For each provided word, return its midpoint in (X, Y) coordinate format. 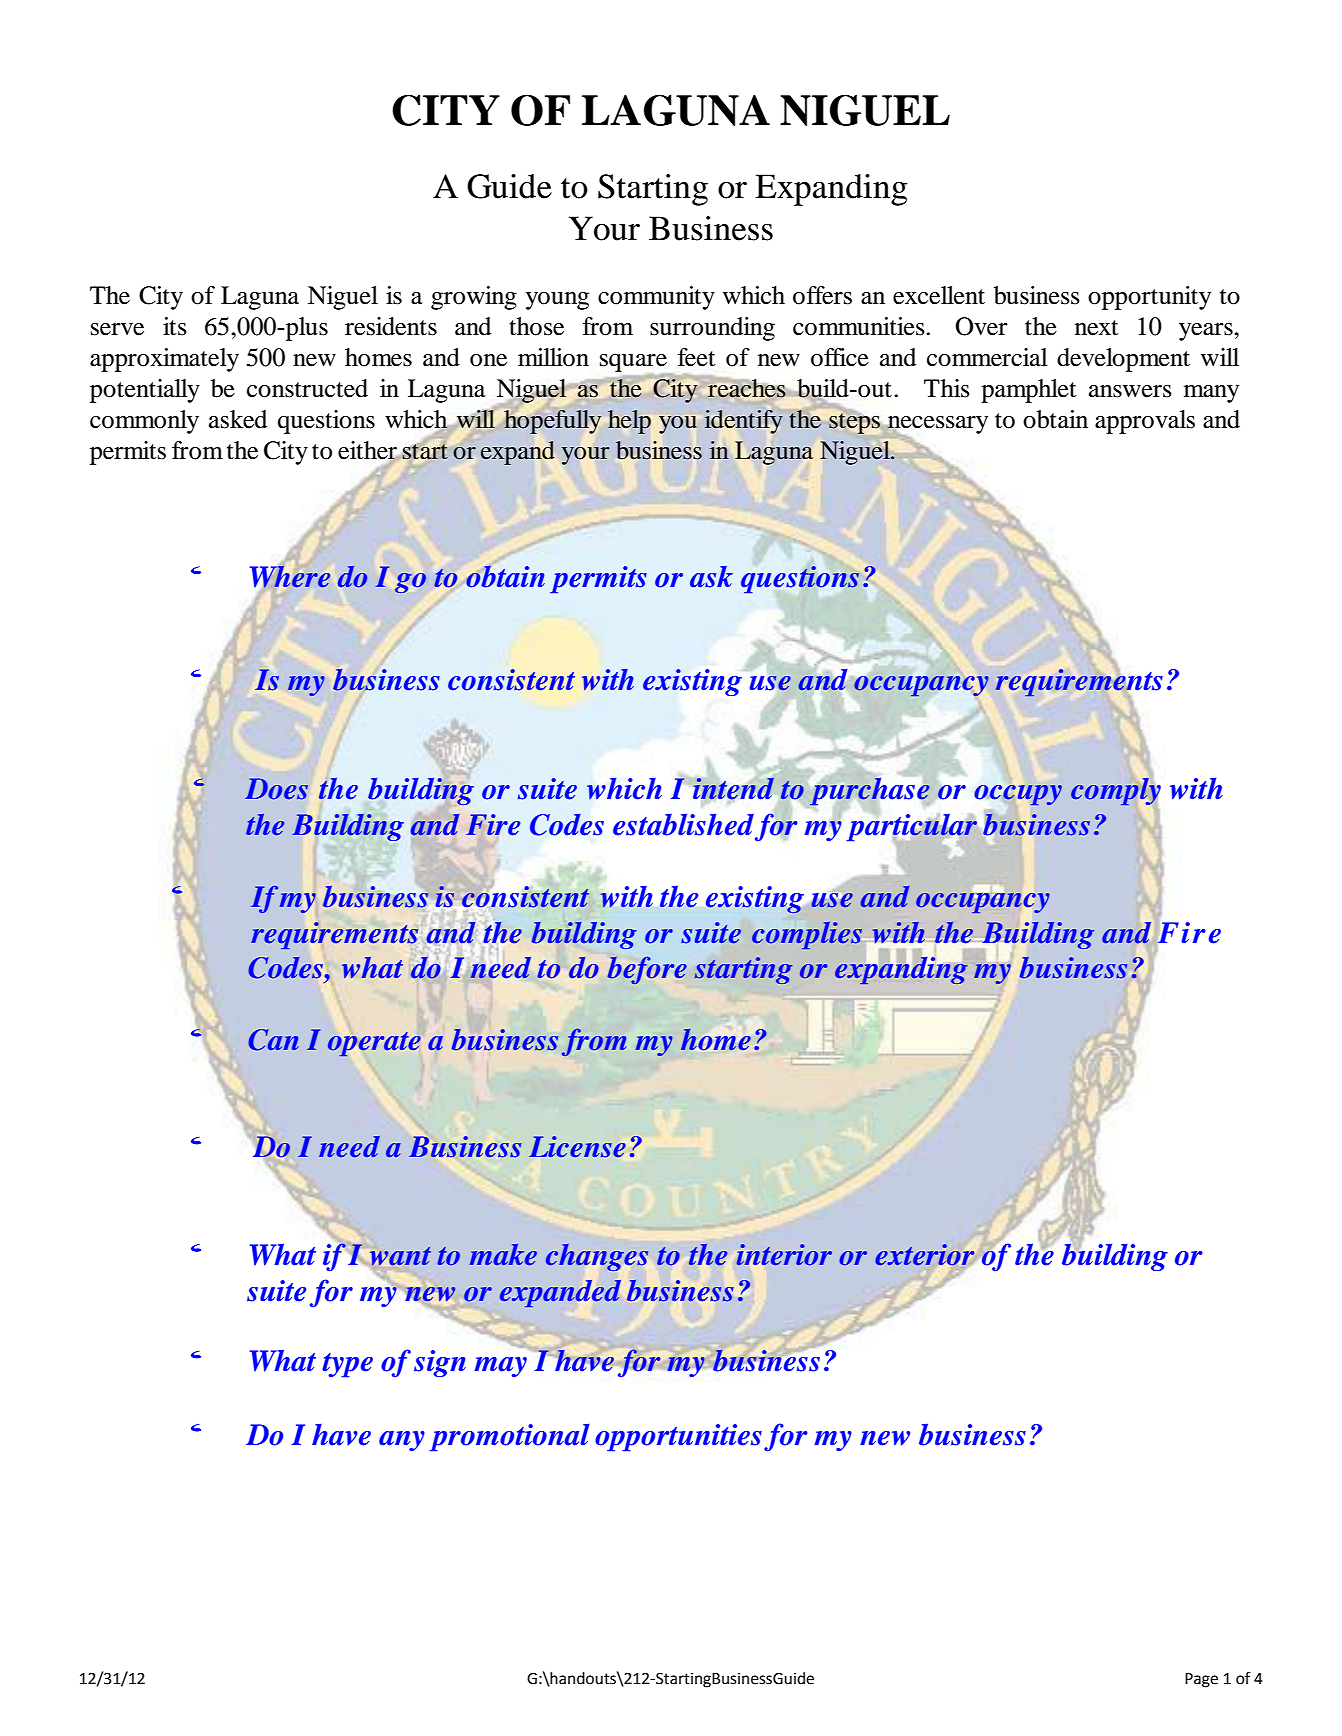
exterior (924, 1254)
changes (597, 1257)
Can (274, 1040)
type (347, 1365)
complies (807, 935)
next (1097, 328)
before (647, 970)
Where (290, 576)
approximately (164, 360)
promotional (509, 1438)
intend (733, 788)
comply (1116, 791)
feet (696, 357)
